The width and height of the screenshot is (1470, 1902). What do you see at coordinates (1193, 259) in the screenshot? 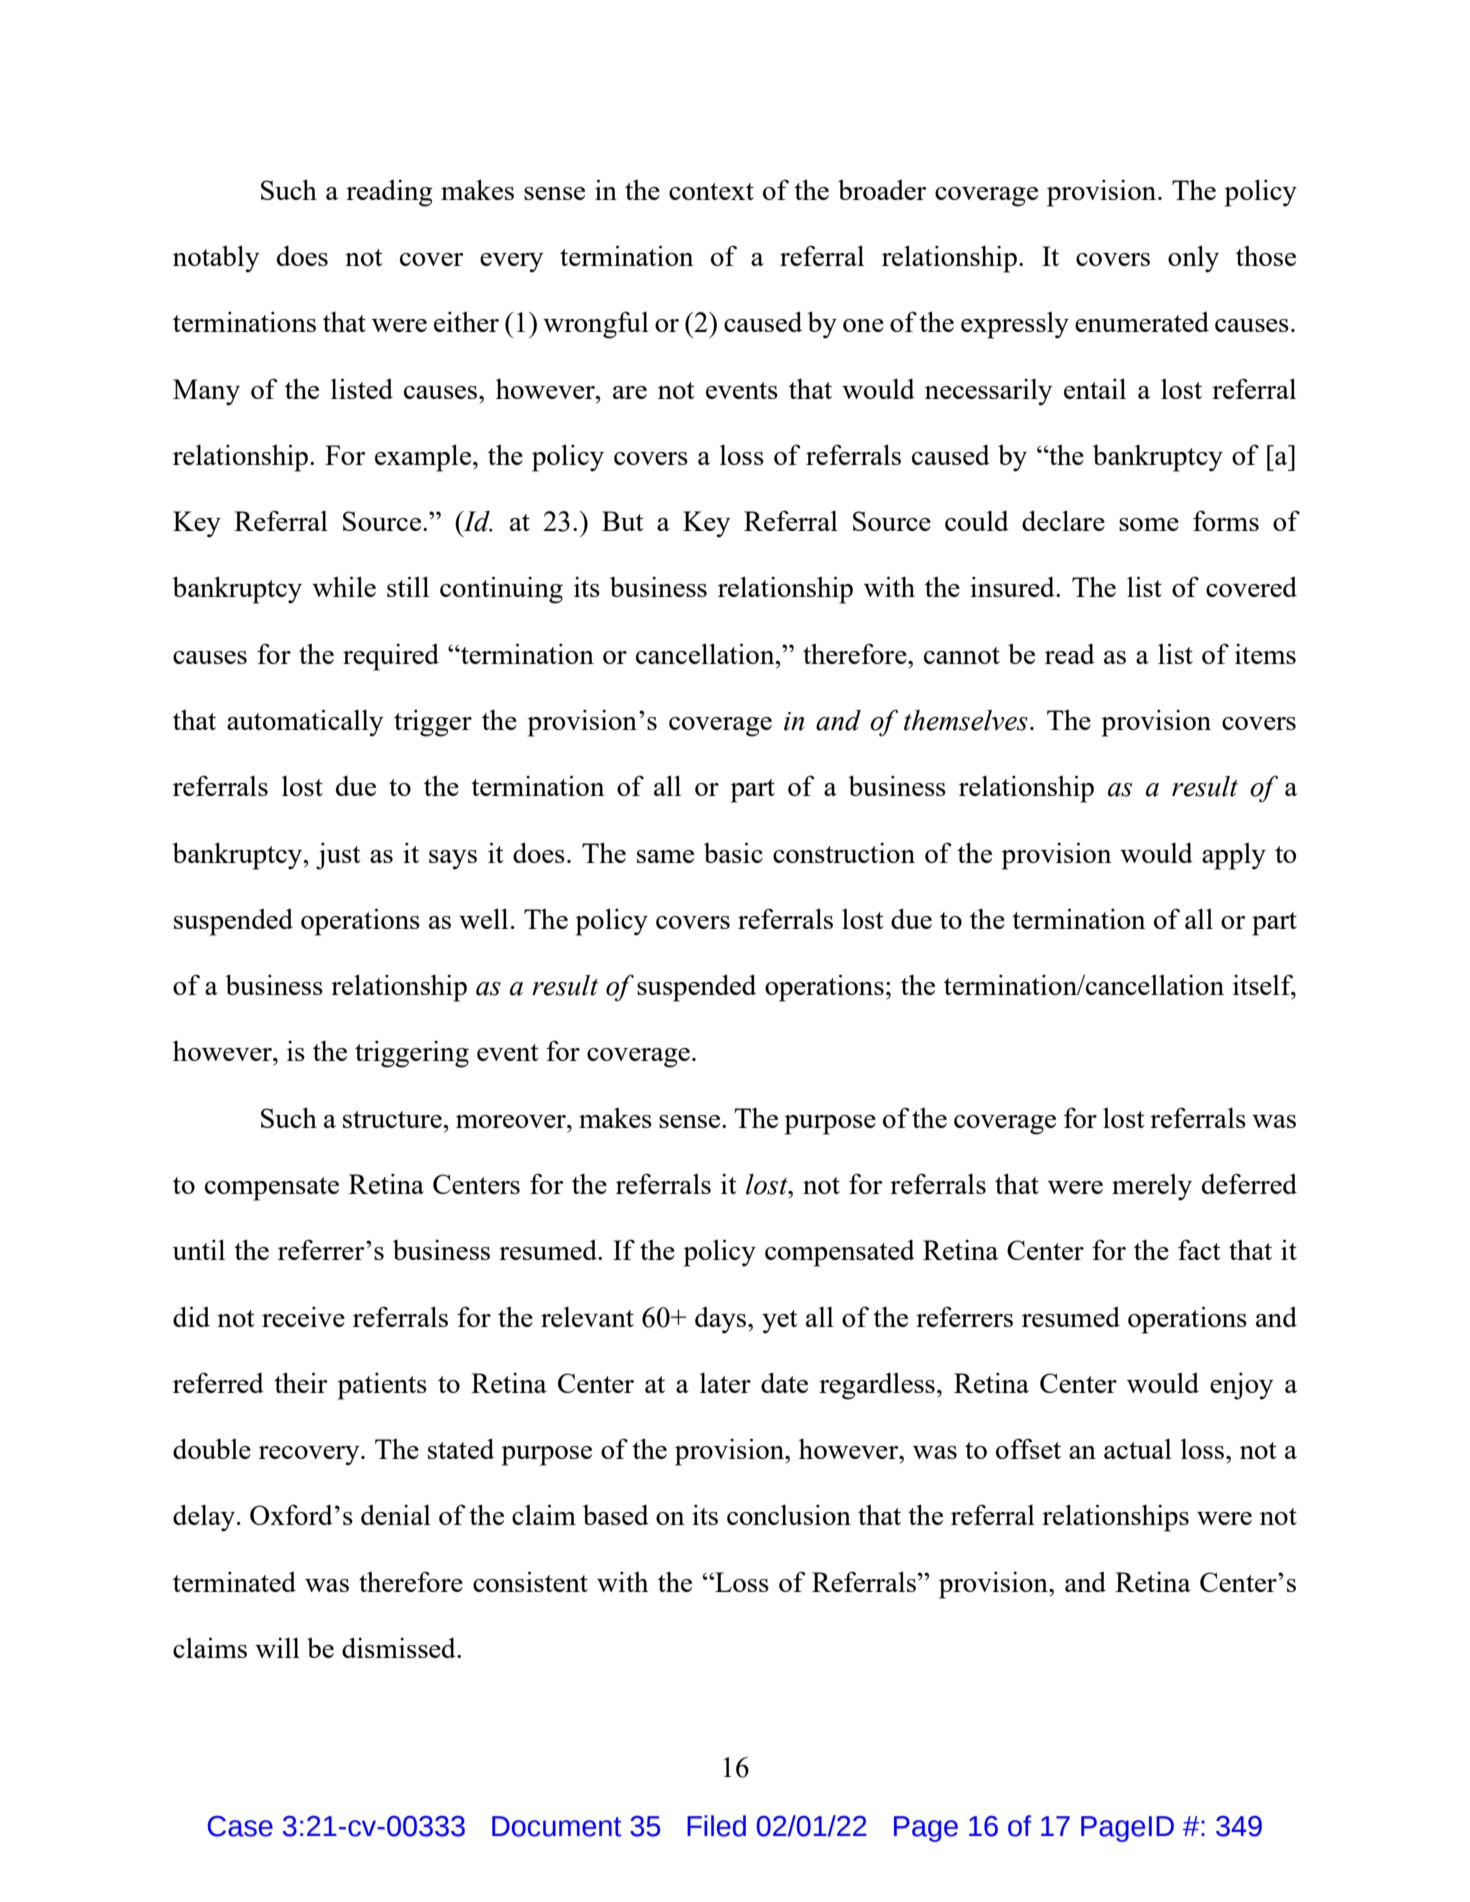
I see `only` at bounding box center [1193, 259].
